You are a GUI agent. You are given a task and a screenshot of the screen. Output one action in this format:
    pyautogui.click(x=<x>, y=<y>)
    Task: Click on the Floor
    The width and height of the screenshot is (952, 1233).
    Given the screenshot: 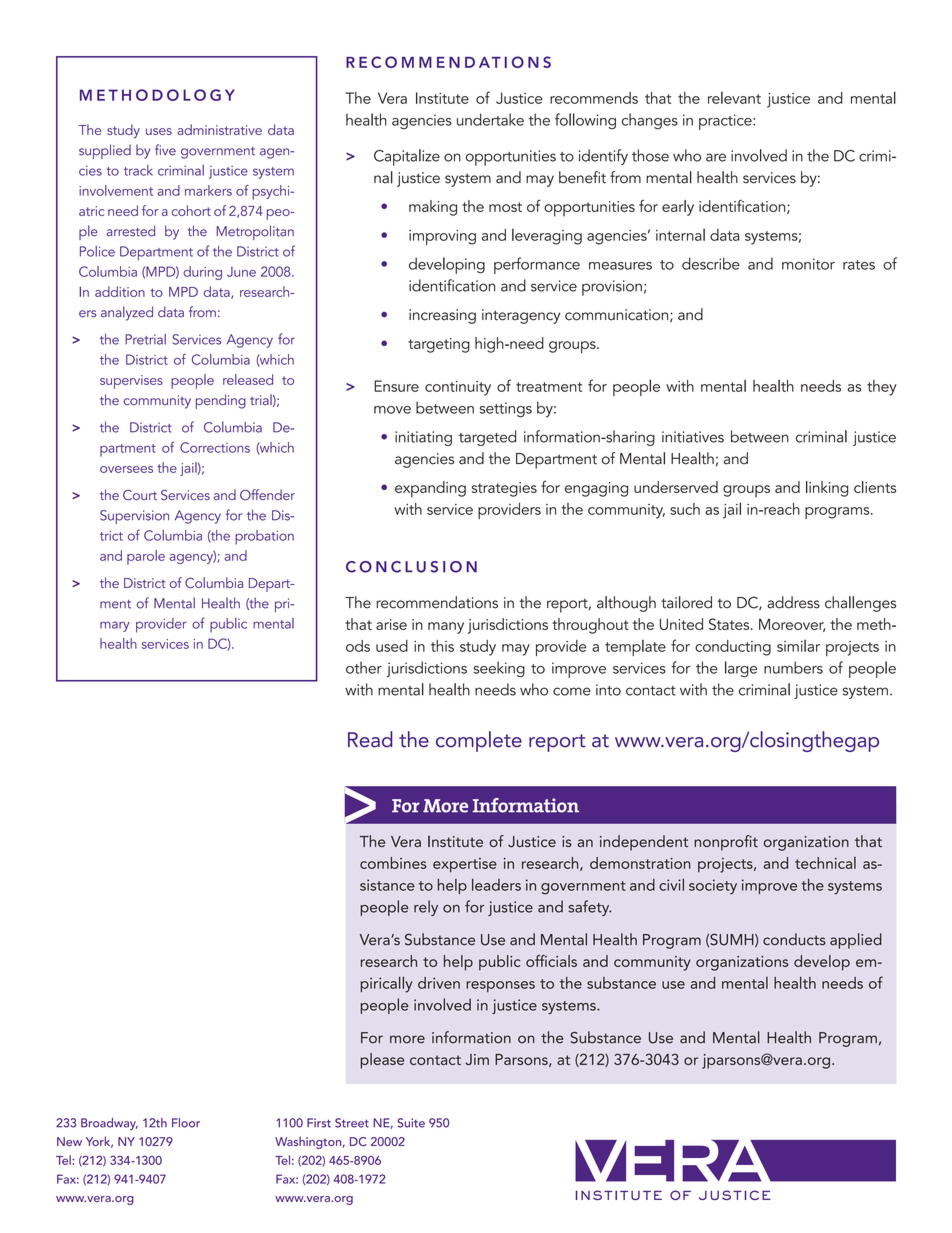 What is the action you would take?
    pyautogui.click(x=186, y=1123)
